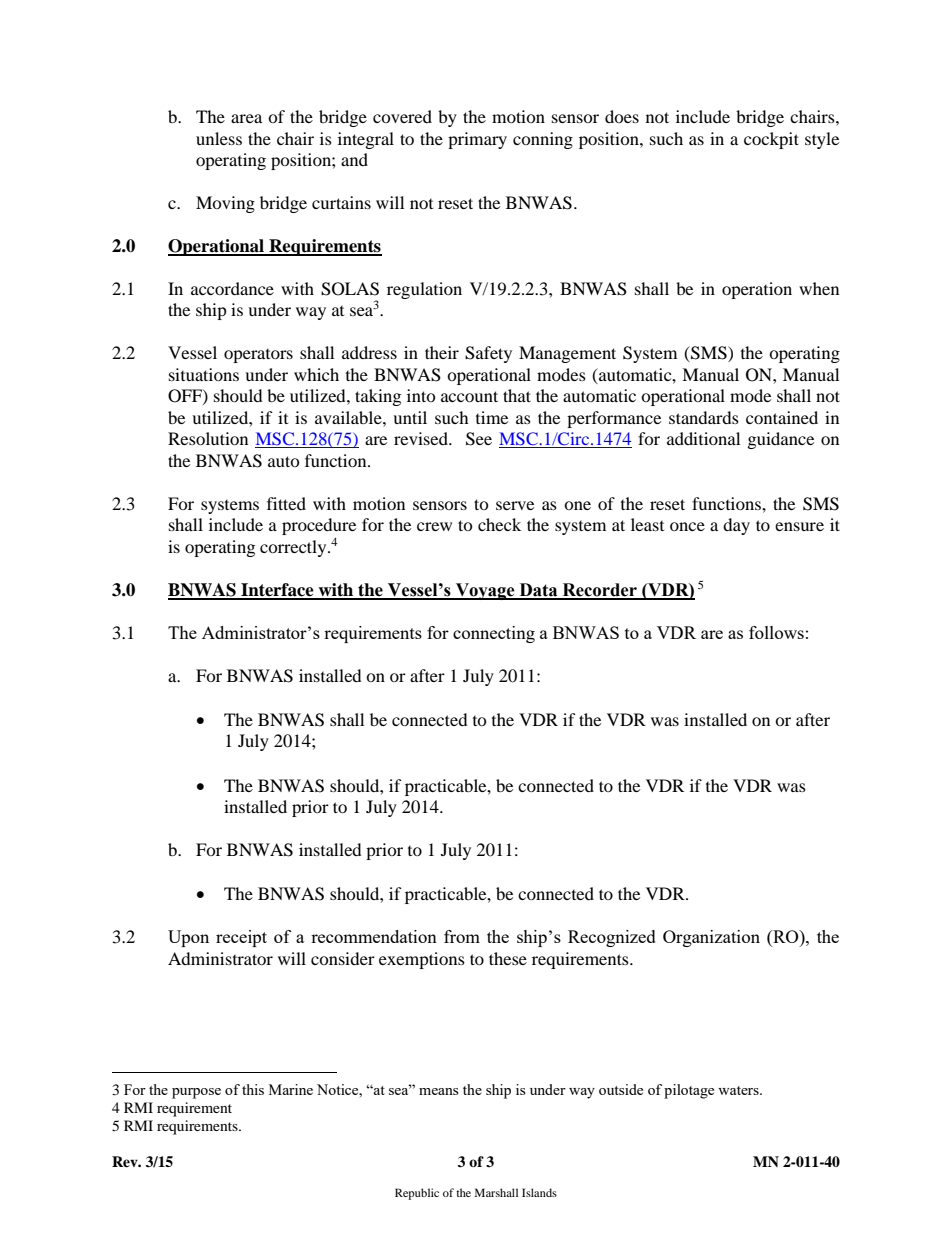 The image size is (952, 1233). What do you see at coordinates (294, 548) in the document?
I see `correctly` at bounding box center [294, 548].
